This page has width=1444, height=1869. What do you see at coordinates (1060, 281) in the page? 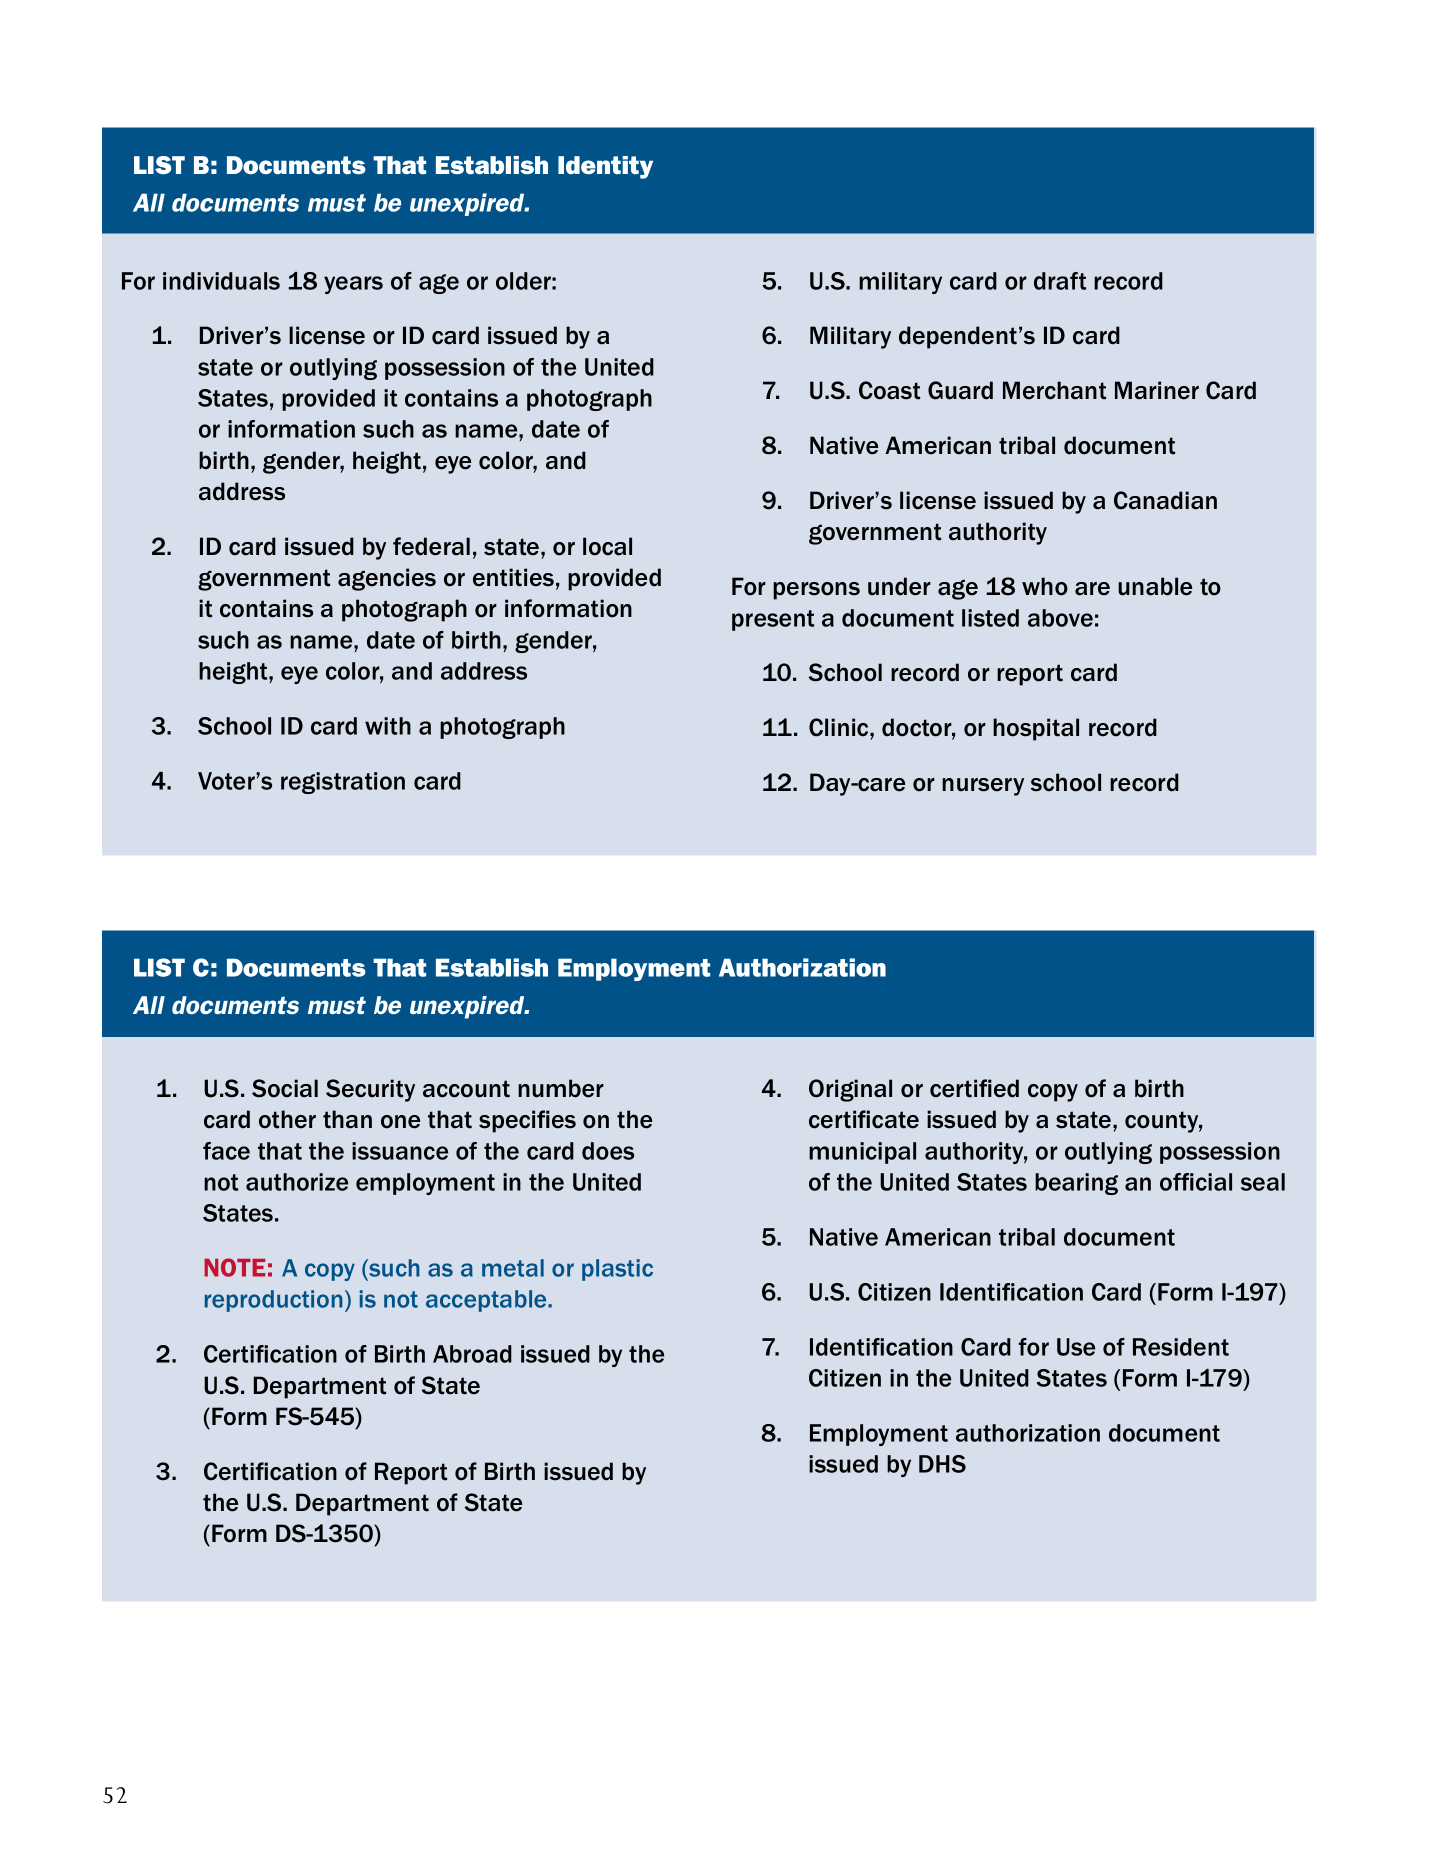
I see `draft` at bounding box center [1060, 281].
